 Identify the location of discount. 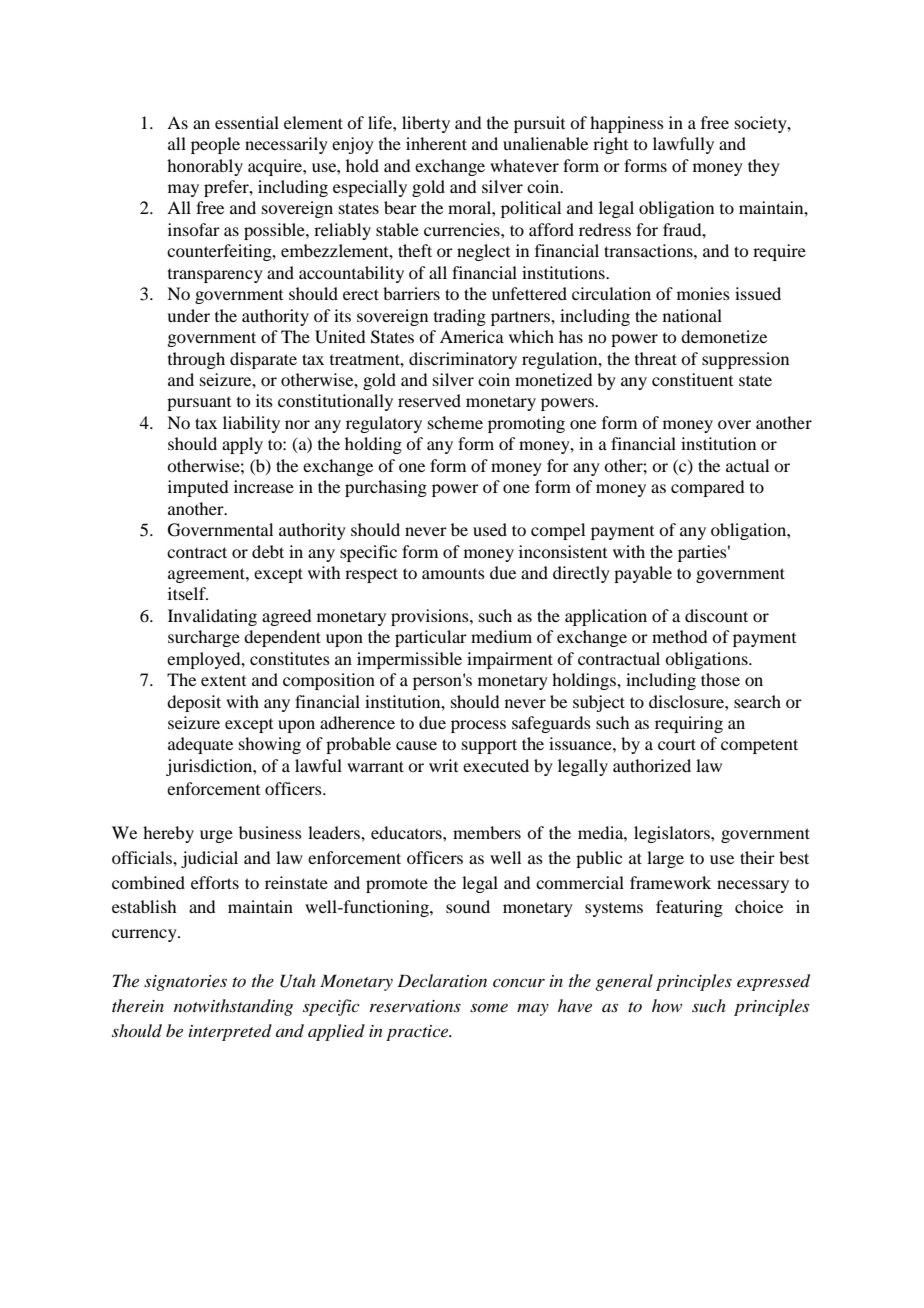
(716, 615).
